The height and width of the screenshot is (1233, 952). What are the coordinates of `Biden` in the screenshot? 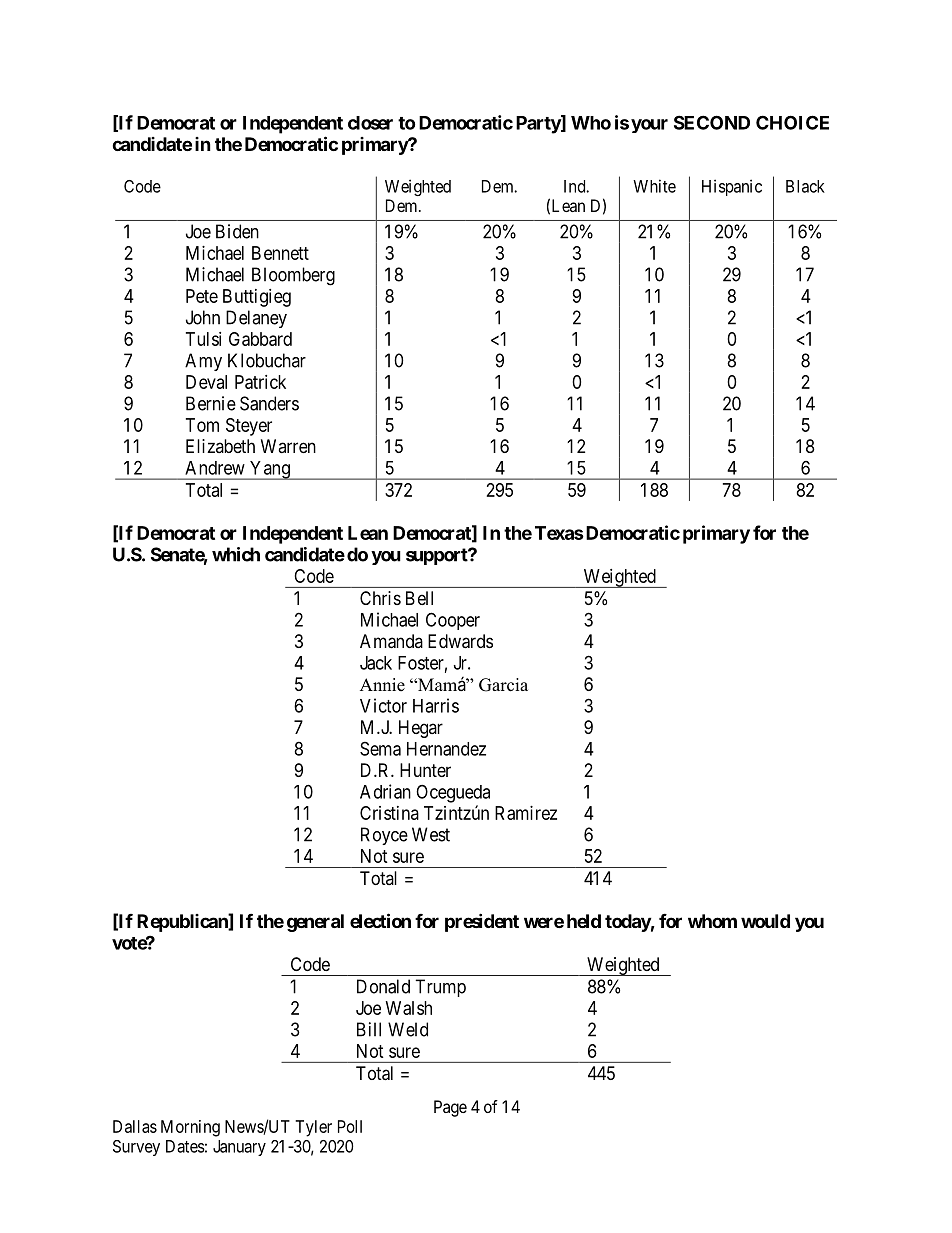 It's located at (237, 231).
